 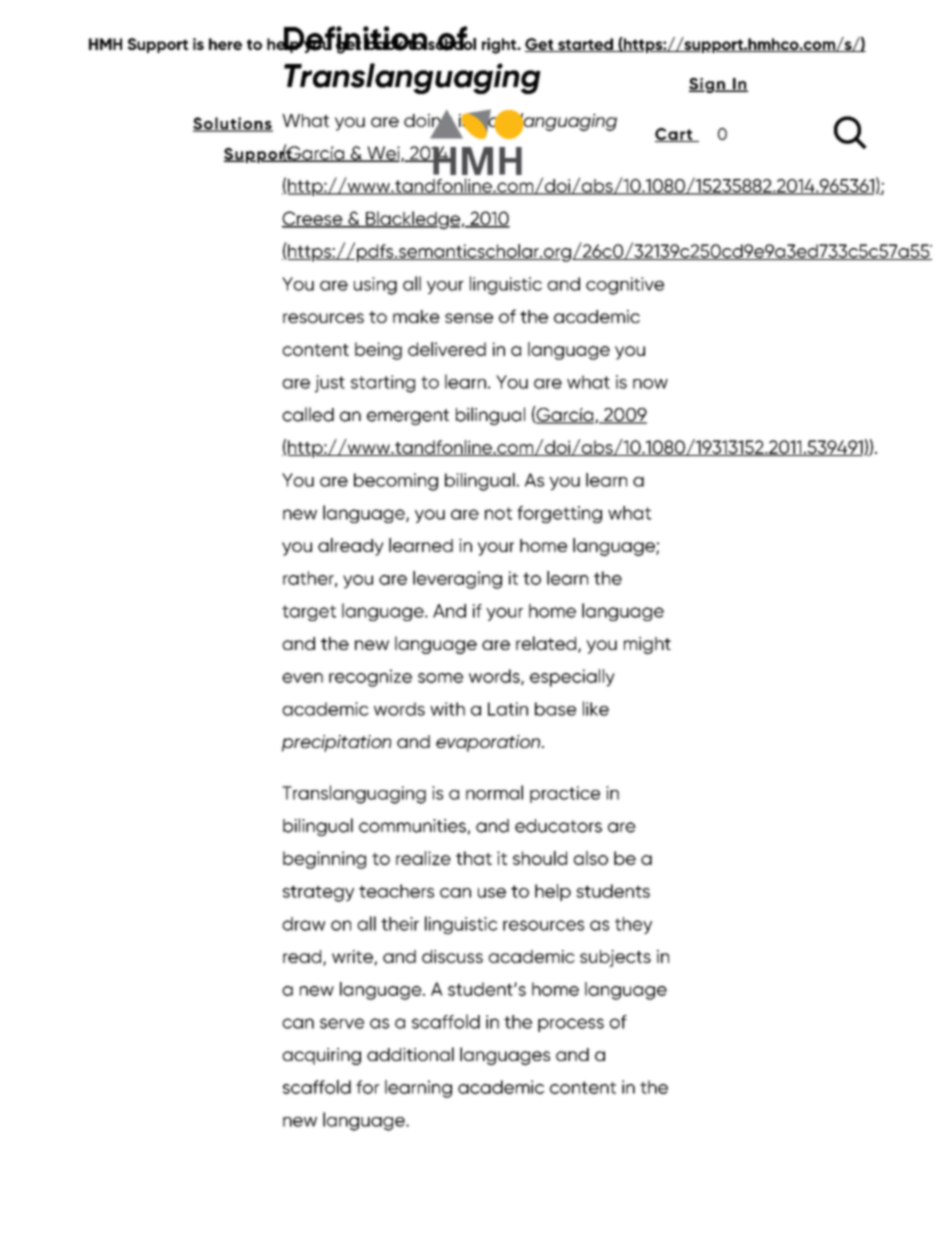 What do you see at coordinates (309, 613) in the page?
I see `target` at bounding box center [309, 613].
